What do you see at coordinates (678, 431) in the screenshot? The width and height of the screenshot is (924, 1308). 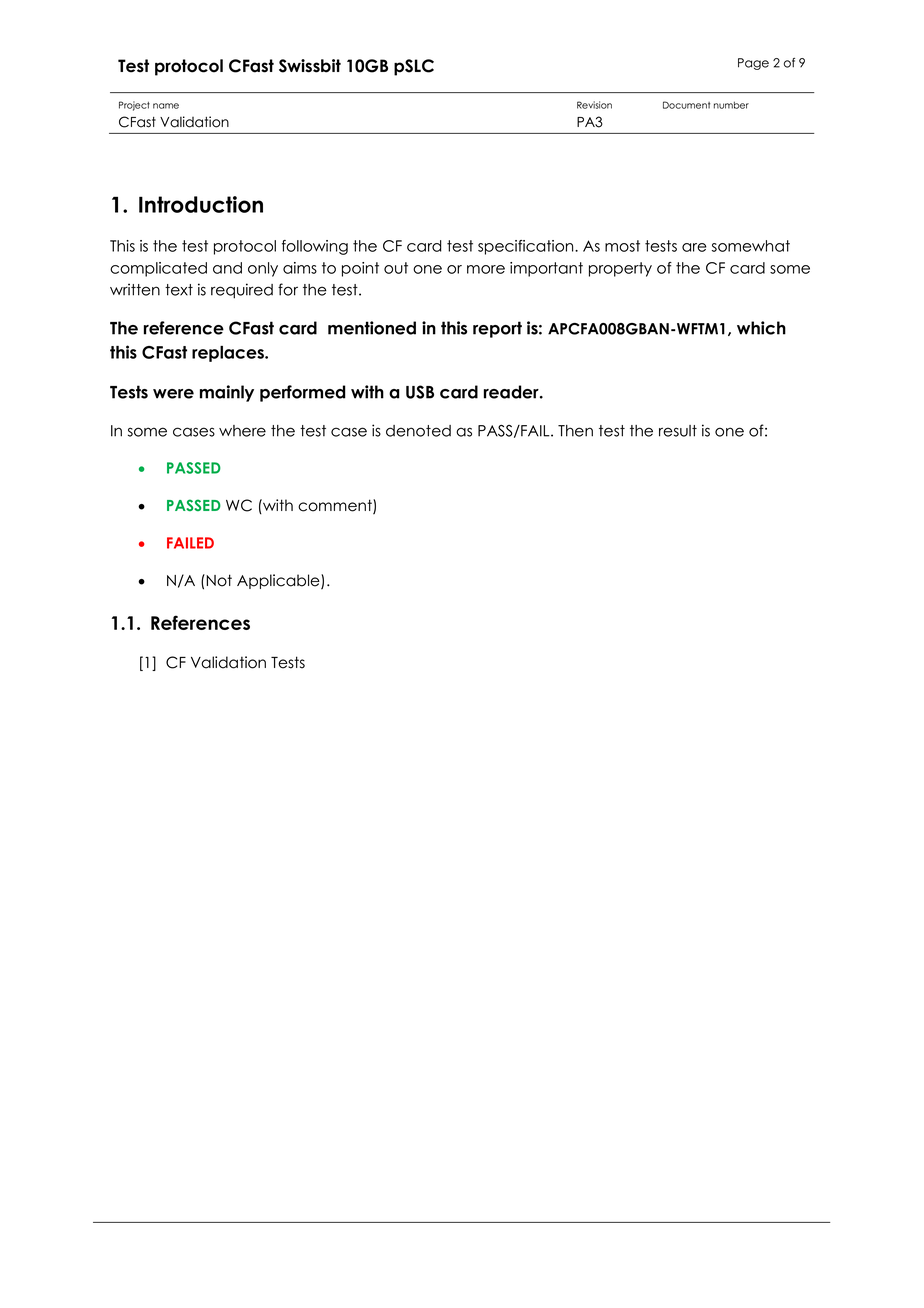 I see `result` at bounding box center [678, 431].
